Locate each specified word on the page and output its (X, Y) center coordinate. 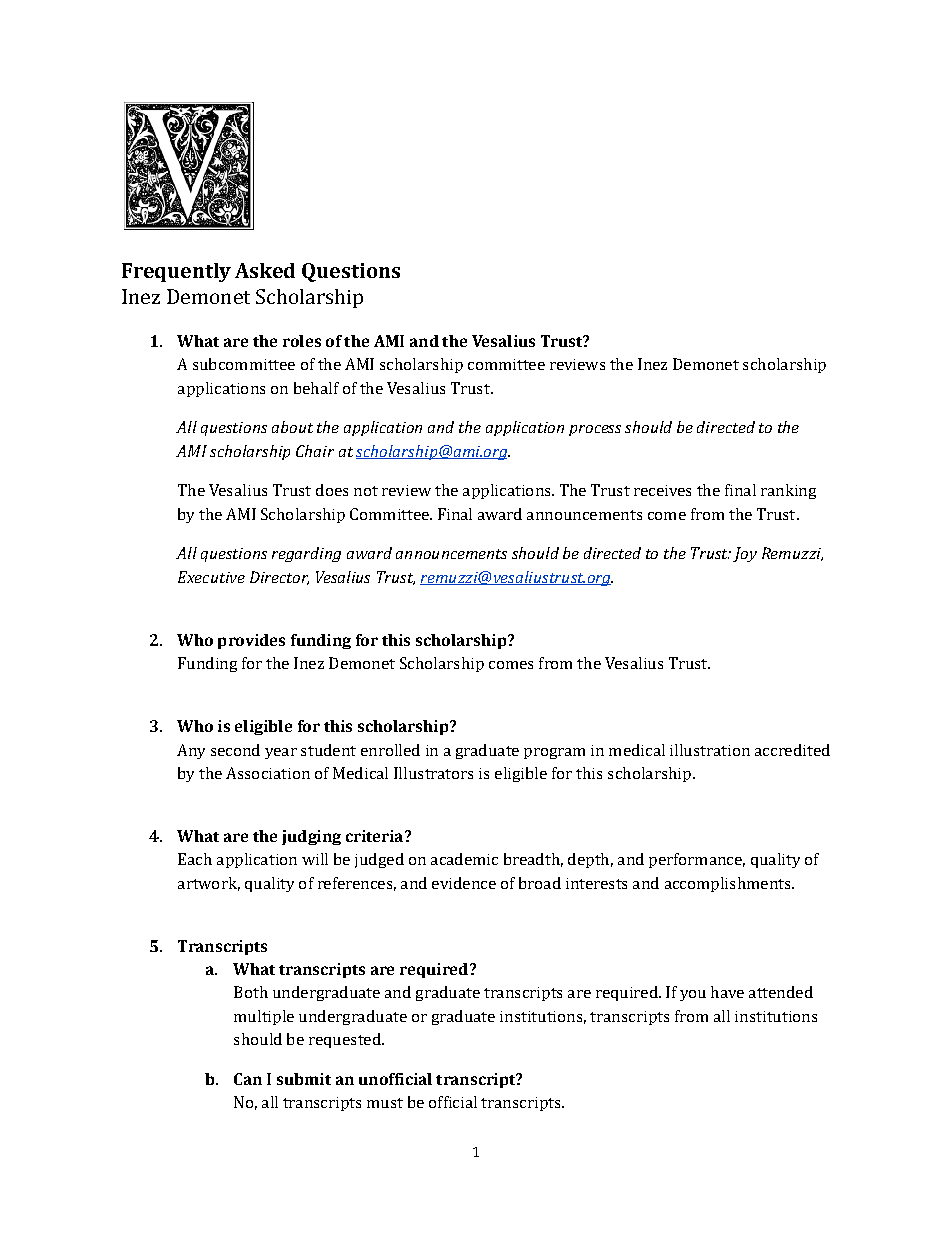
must (385, 1103)
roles (302, 341)
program (554, 753)
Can (248, 1079)
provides (251, 641)
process (595, 430)
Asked (265, 270)
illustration (710, 750)
